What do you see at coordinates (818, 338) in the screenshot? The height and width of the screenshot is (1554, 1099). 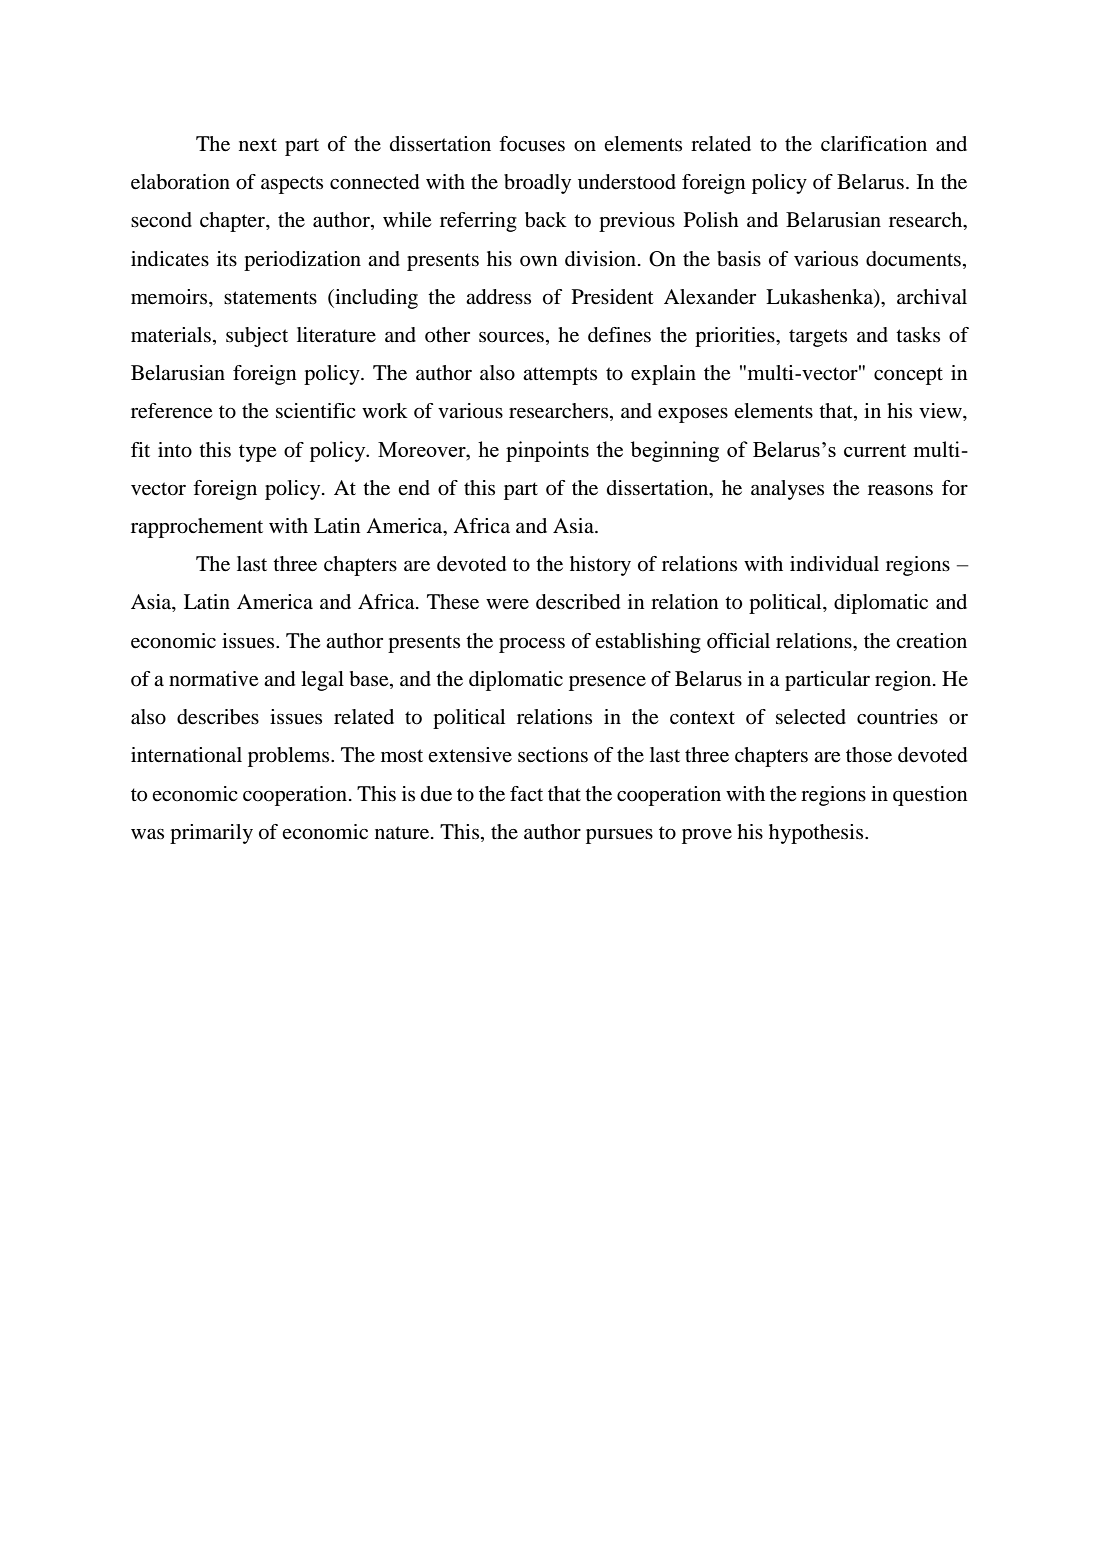 I see `targets` at bounding box center [818, 338].
